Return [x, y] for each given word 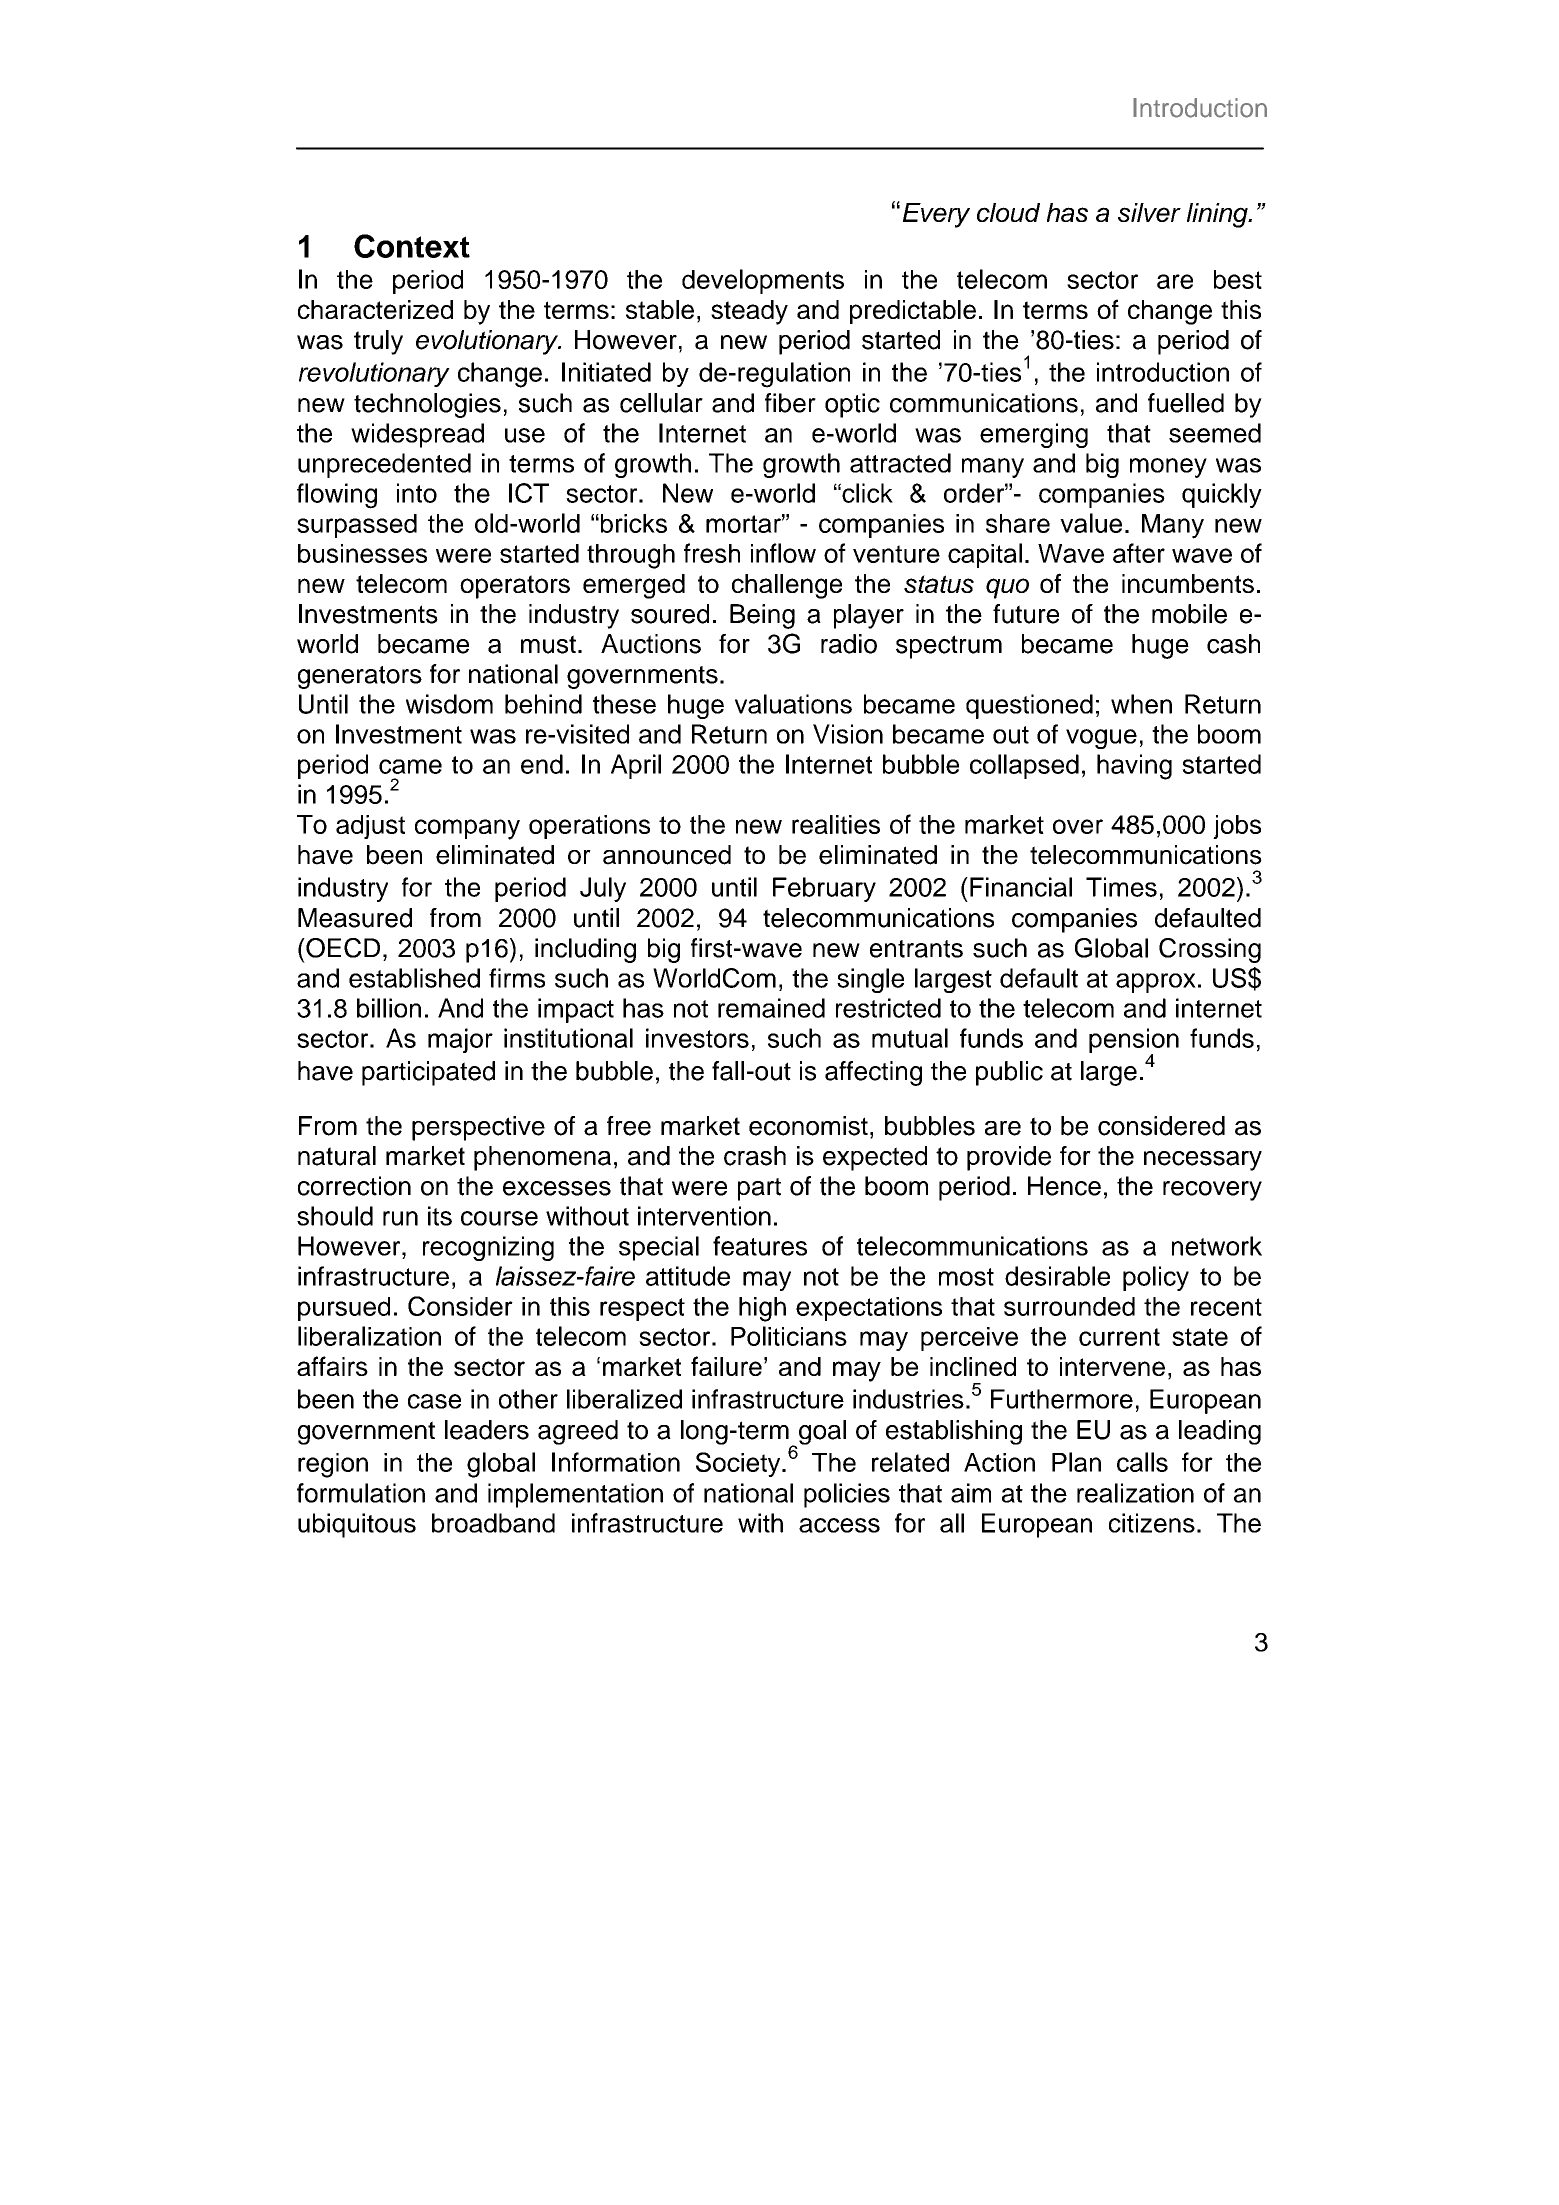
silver [1149, 212]
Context [412, 246]
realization [1135, 1493]
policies [847, 1495]
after [1139, 553]
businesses [362, 553]
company [467, 829]
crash [755, 1156]
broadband [493, 1523]
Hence [1064, 1186]
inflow [783, 553]
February [824, 889]
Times [1121, 887]
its [440, 1216]
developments [763, 281]
